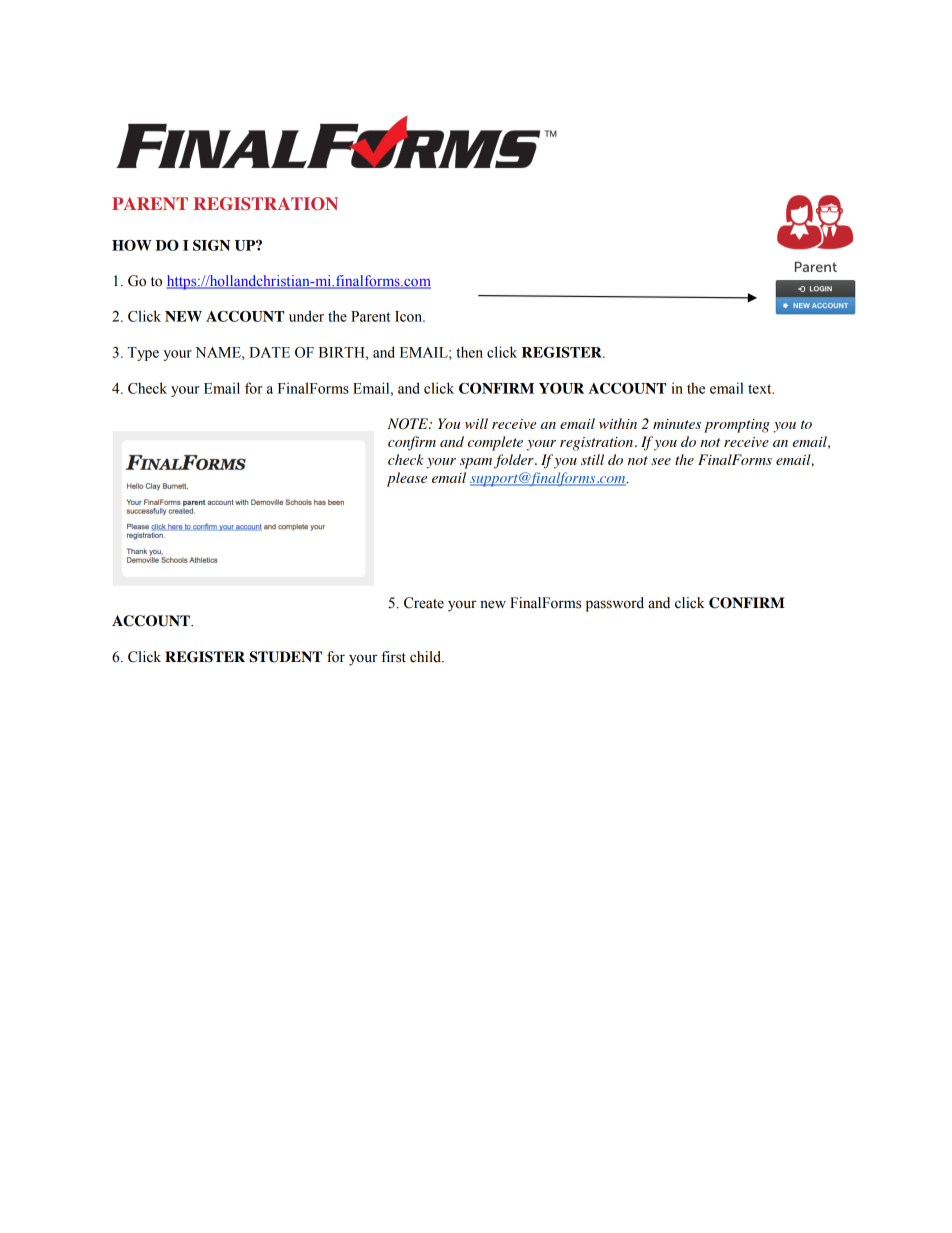  I want to click on see, so click(661, 461).
